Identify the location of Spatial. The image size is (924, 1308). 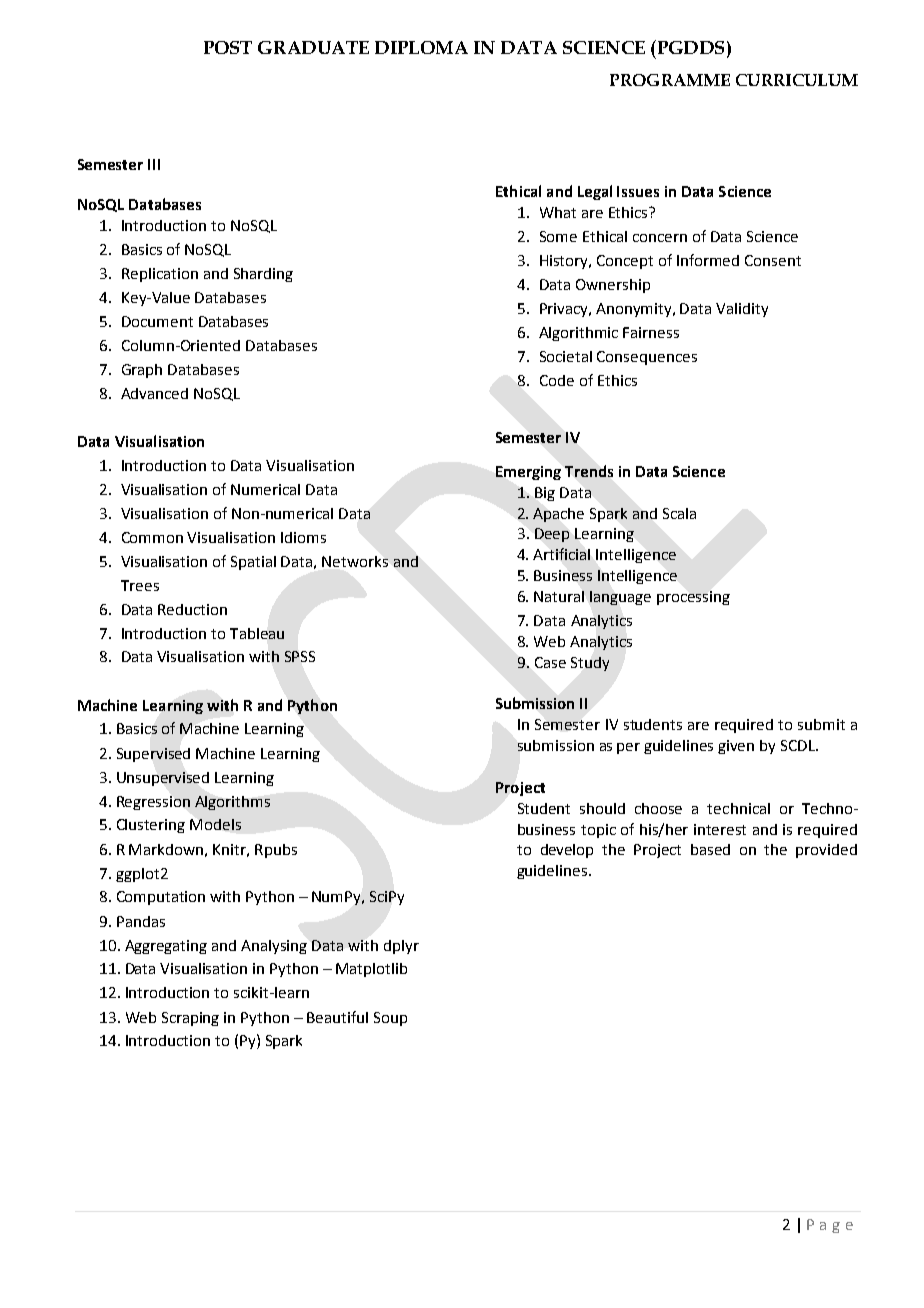
(253, 563).
